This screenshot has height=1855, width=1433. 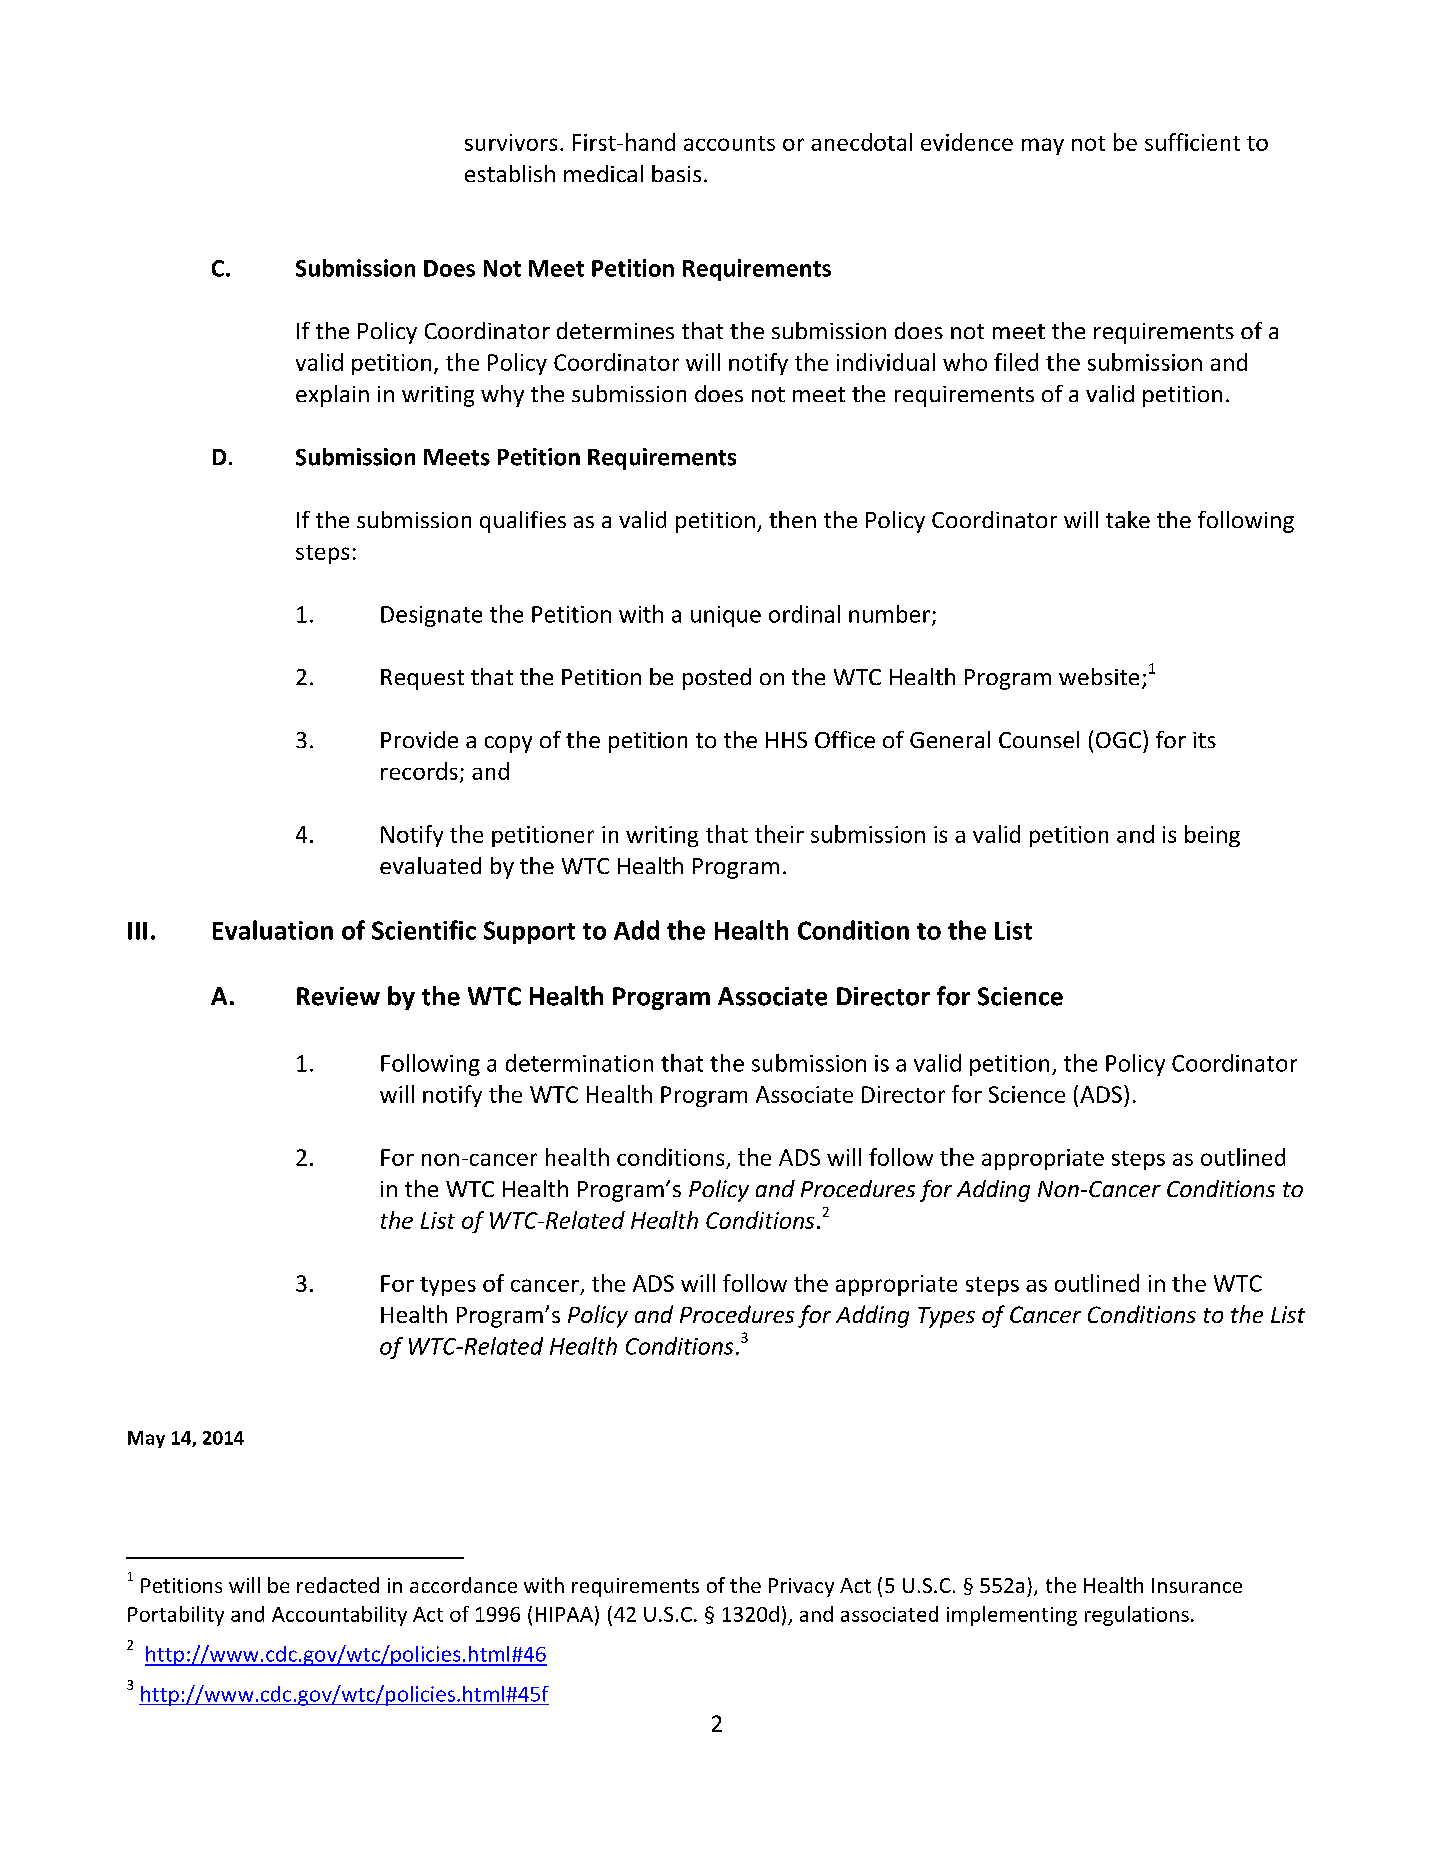 I want to click on redacted, so click(x=338, y=1585).
